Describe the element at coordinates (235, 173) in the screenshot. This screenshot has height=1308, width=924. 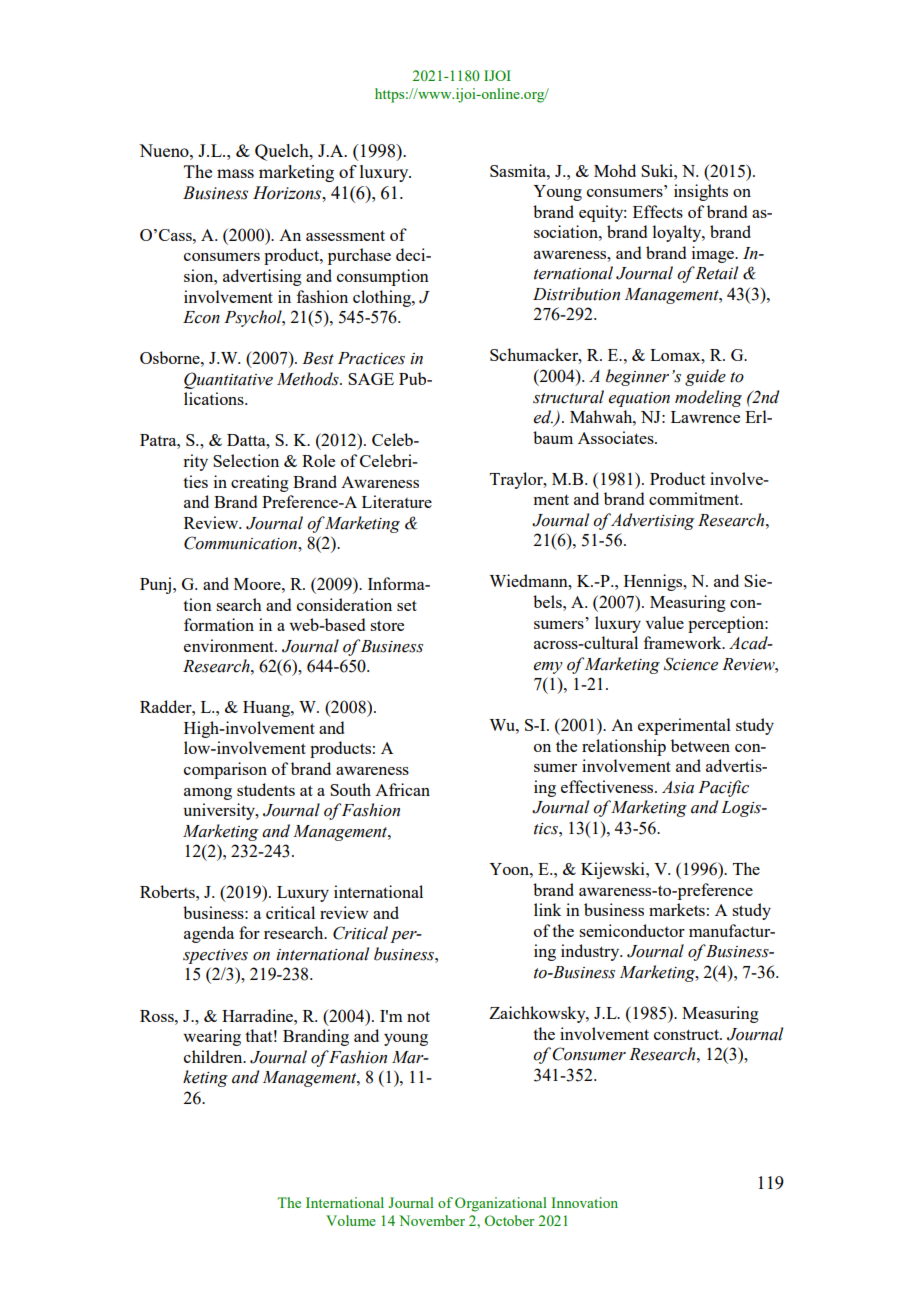
I see `mass` at that location.
